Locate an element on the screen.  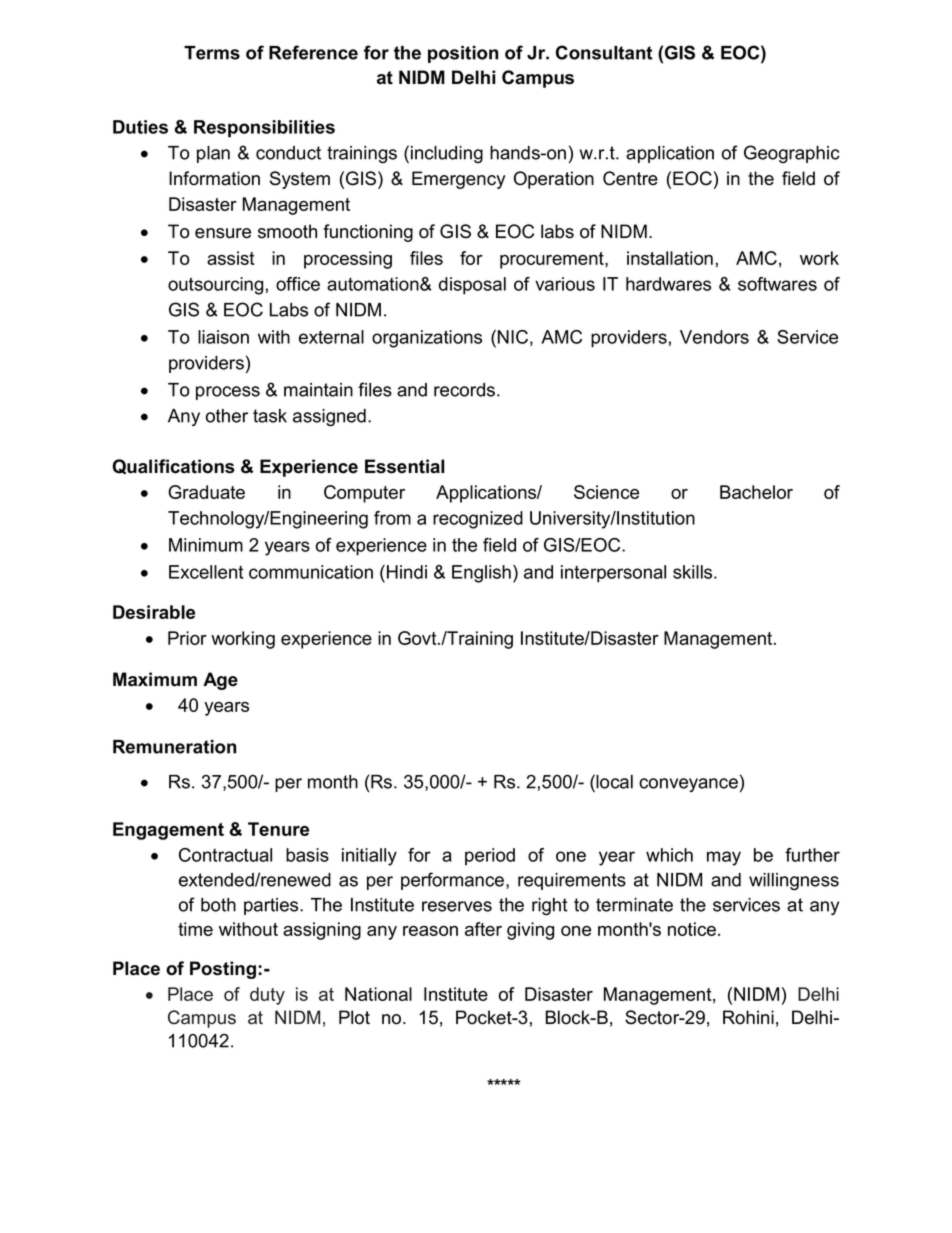
notice is located at coordinates (692, 929).
